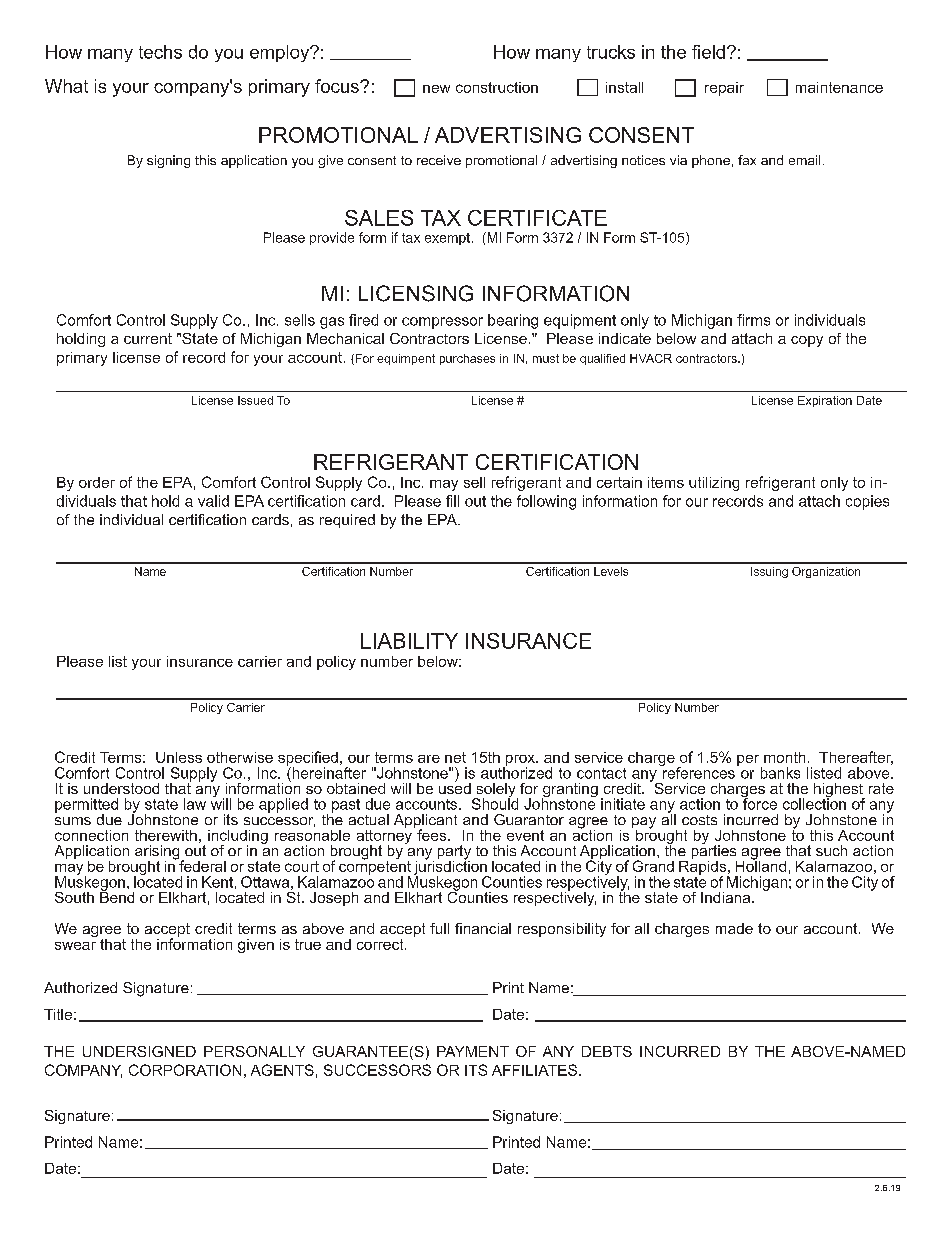 The width and height of the page is (952, 1233). What do you see at coordinates (780, 773) in the page?
I see `banks` at bounding box center [780, 773].
